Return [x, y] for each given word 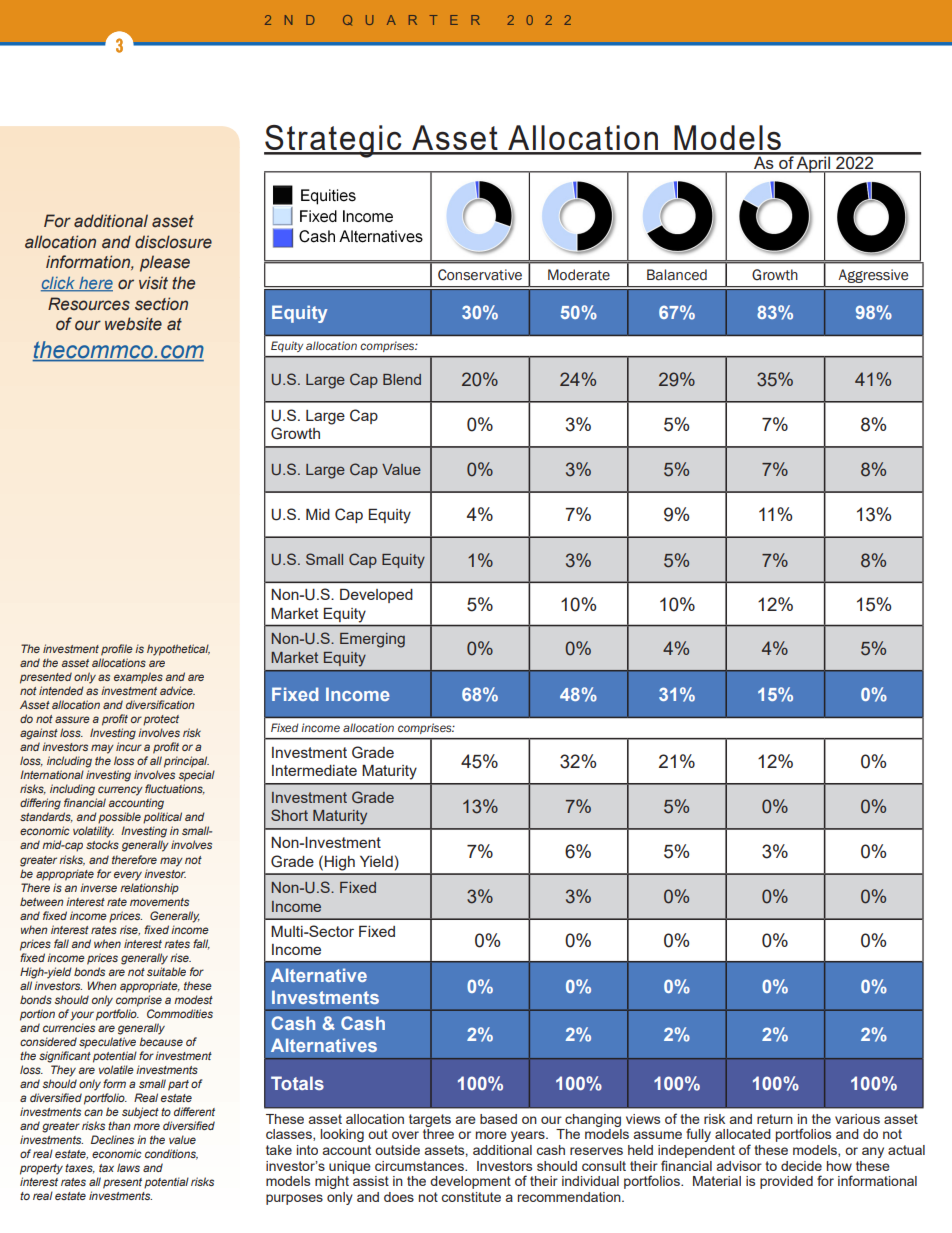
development [470, 1182]
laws [128, 1167]
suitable [166, 971]
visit [153, 283]
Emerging [372, 640]
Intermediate [314, 770]
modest [193, 999]
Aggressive [873, 276]
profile [117, 650]
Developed [376, 595]
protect [161, 720]
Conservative [480, 275]
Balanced [677, 275]
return [775, 1119]
